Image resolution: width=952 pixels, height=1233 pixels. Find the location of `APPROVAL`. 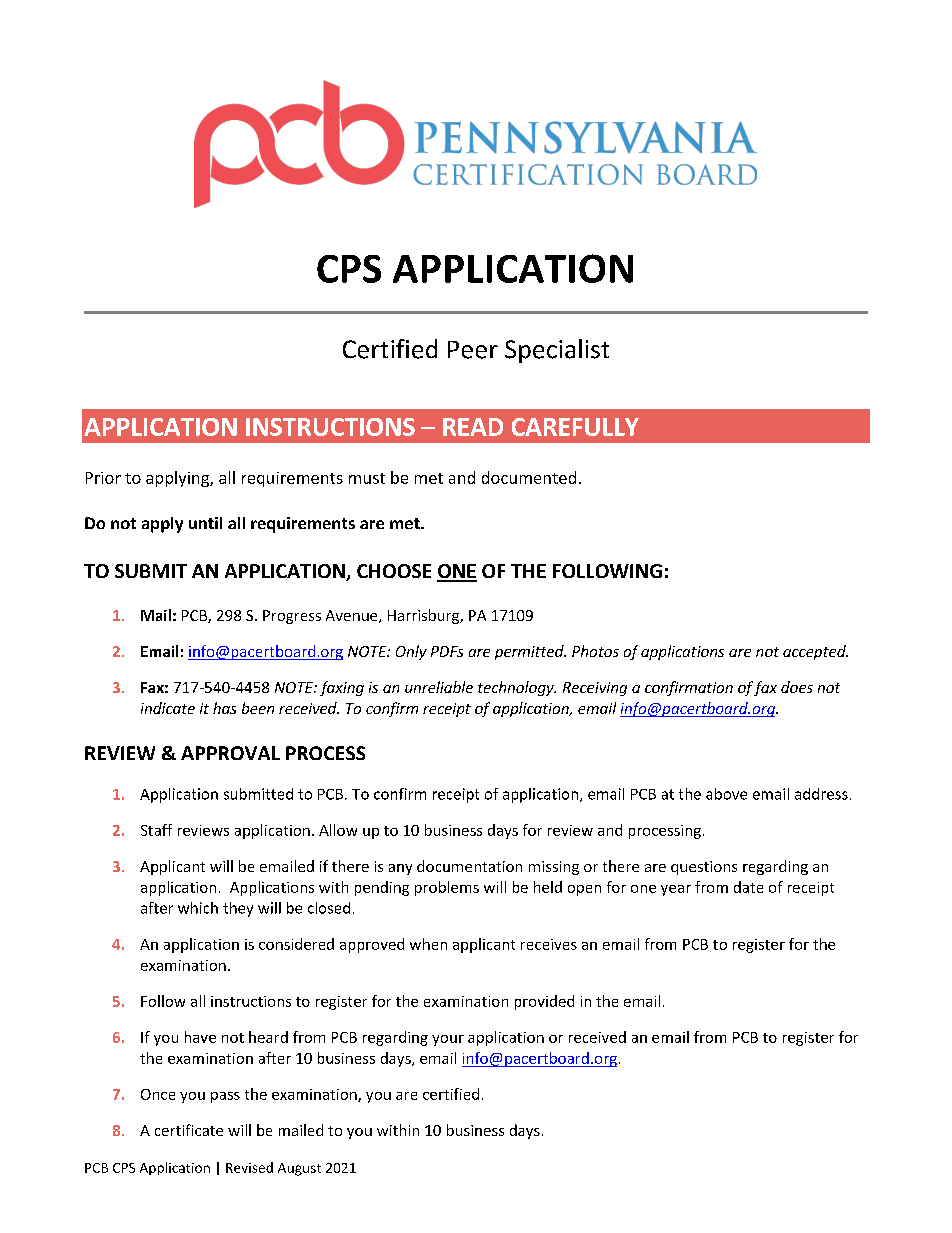

APPROVAL is located at coordinates (230, 753).
